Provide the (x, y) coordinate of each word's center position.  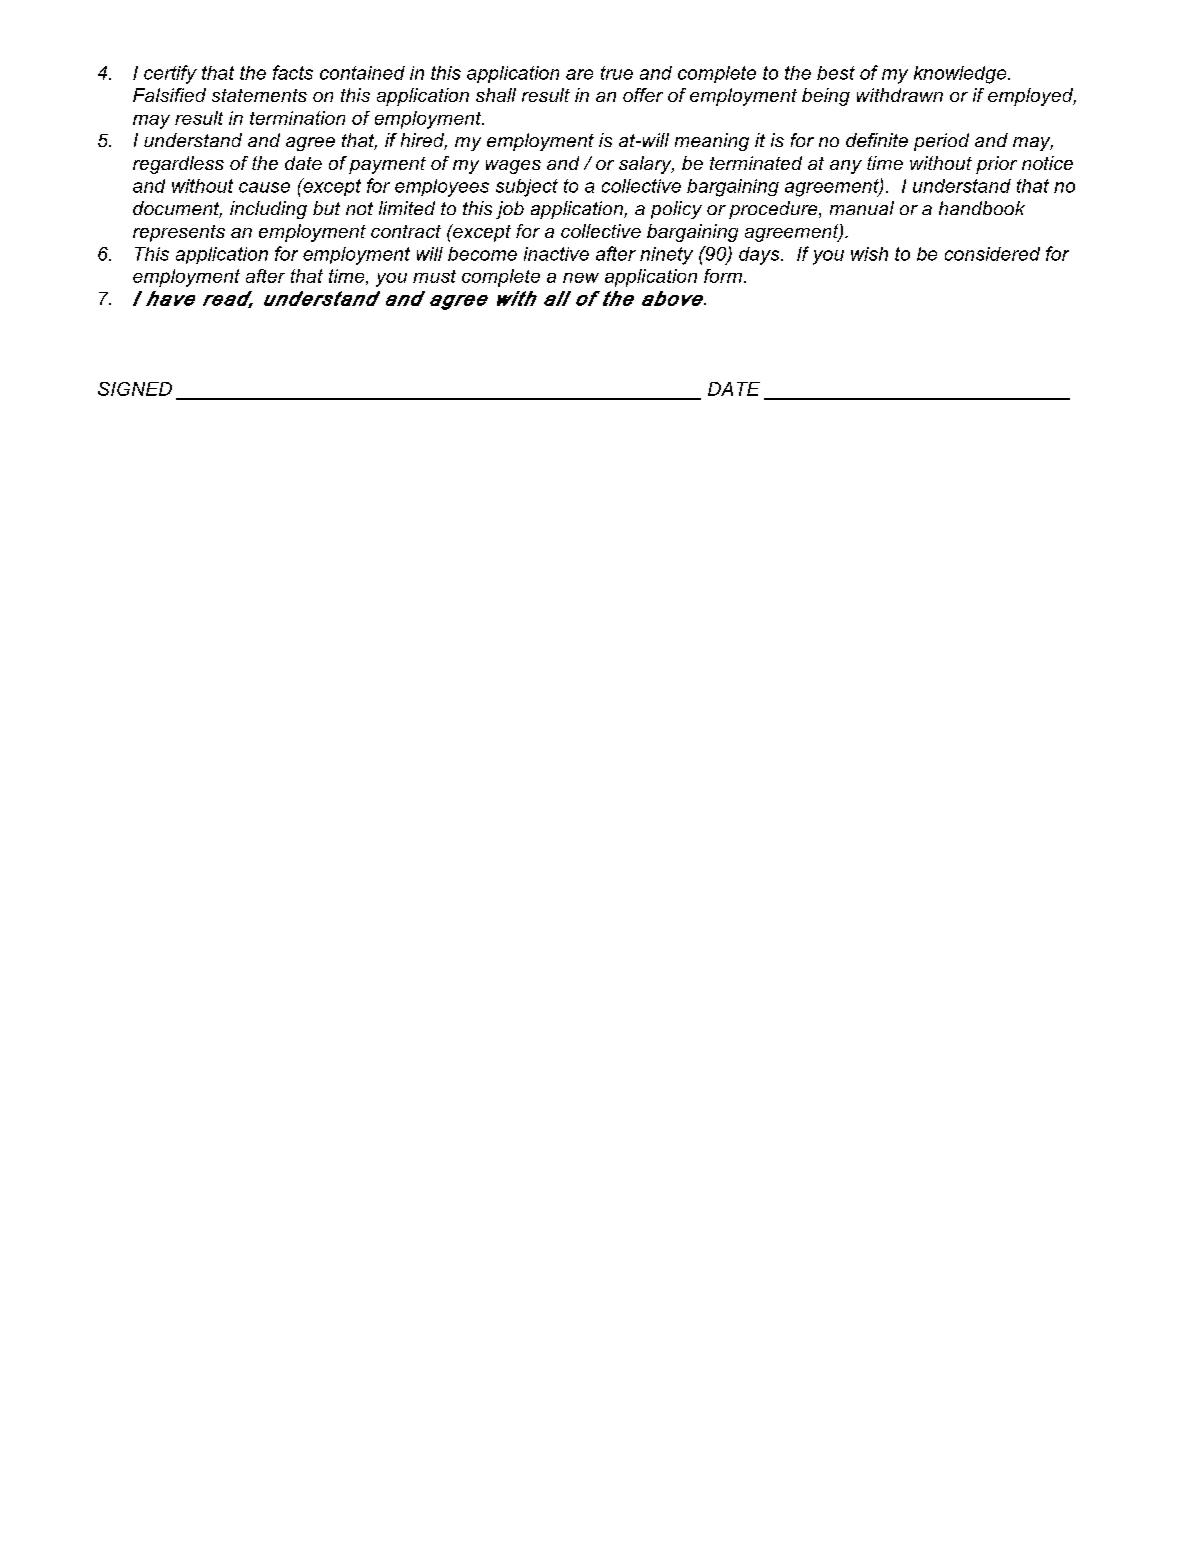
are (579, 74)
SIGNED (135, 389)
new (581, 278)
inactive (556, 254)
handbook (982, 208)
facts (293, 72)
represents (179, 233)
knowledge (961, 75)
